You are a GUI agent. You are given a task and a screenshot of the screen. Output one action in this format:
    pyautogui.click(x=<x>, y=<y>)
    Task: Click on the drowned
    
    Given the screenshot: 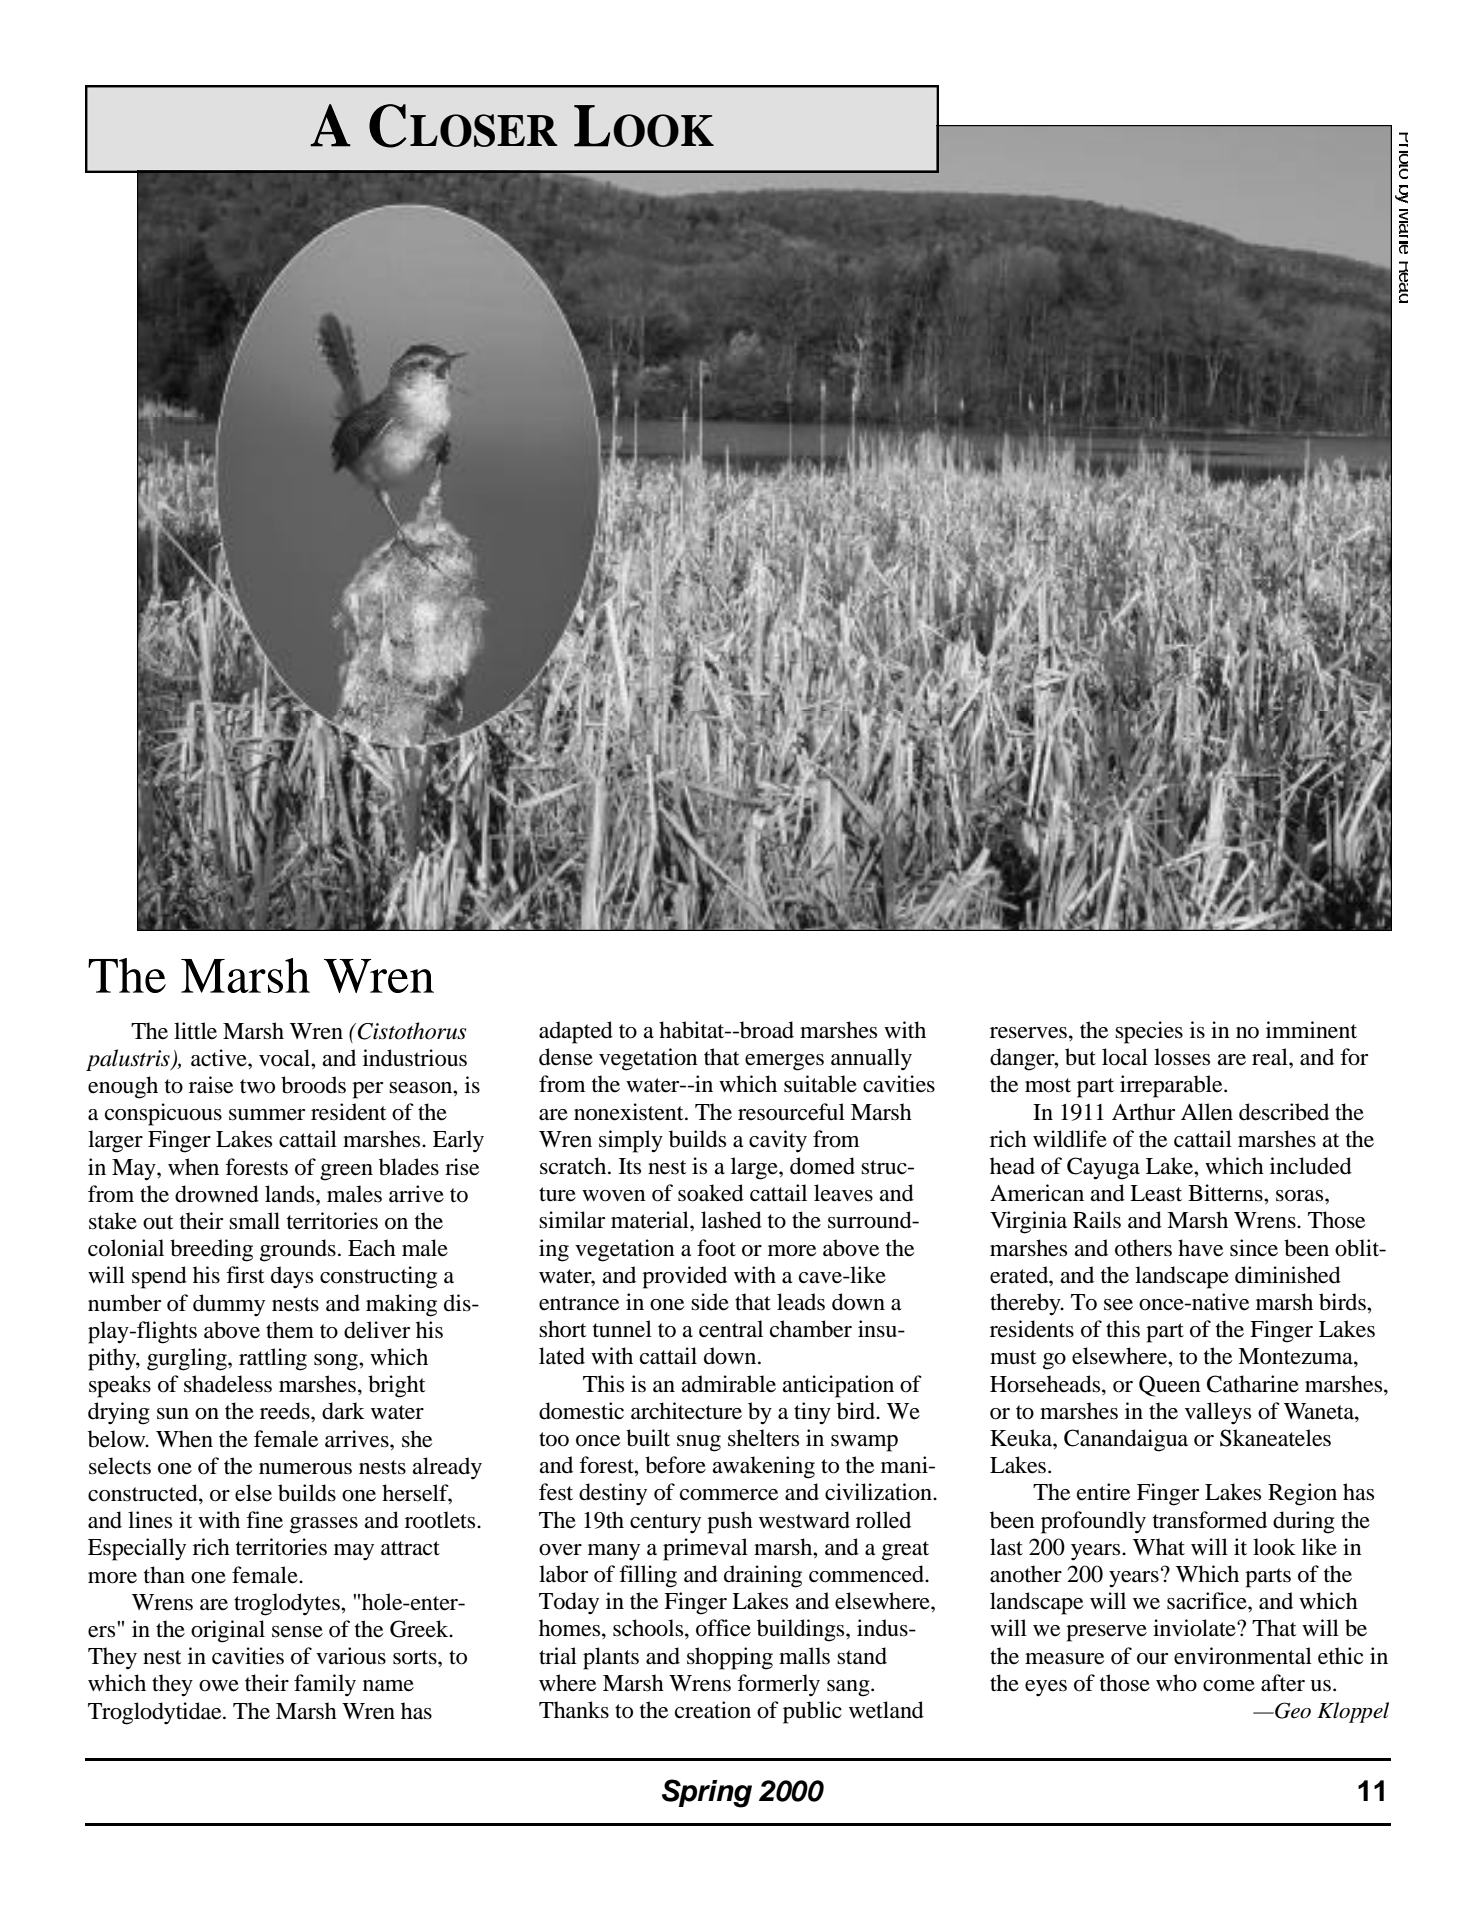 What is the action you would take?
    pyautogui.click(x=217, y=1194)
